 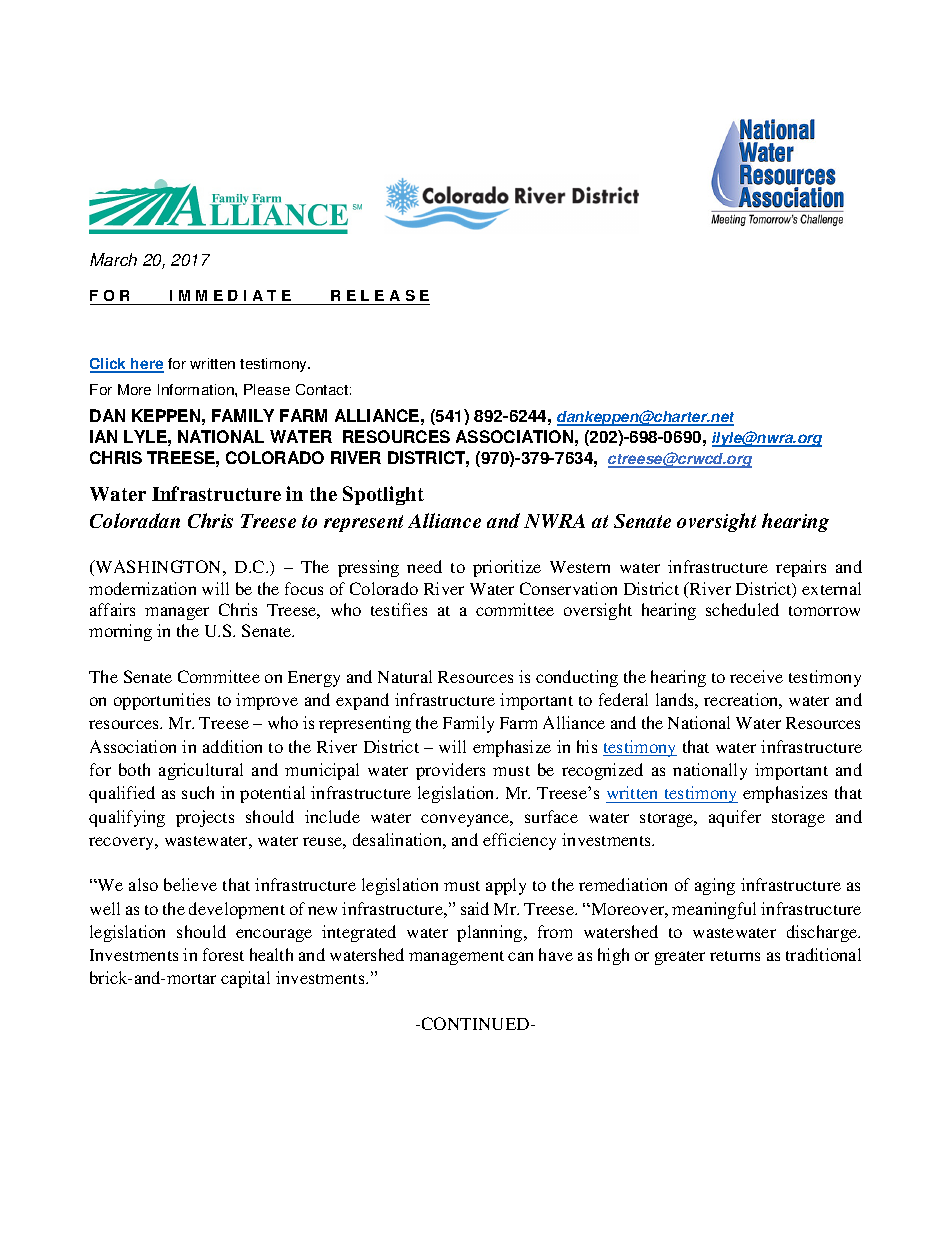 I want to click on testifies, so click(x=399, y=609).
